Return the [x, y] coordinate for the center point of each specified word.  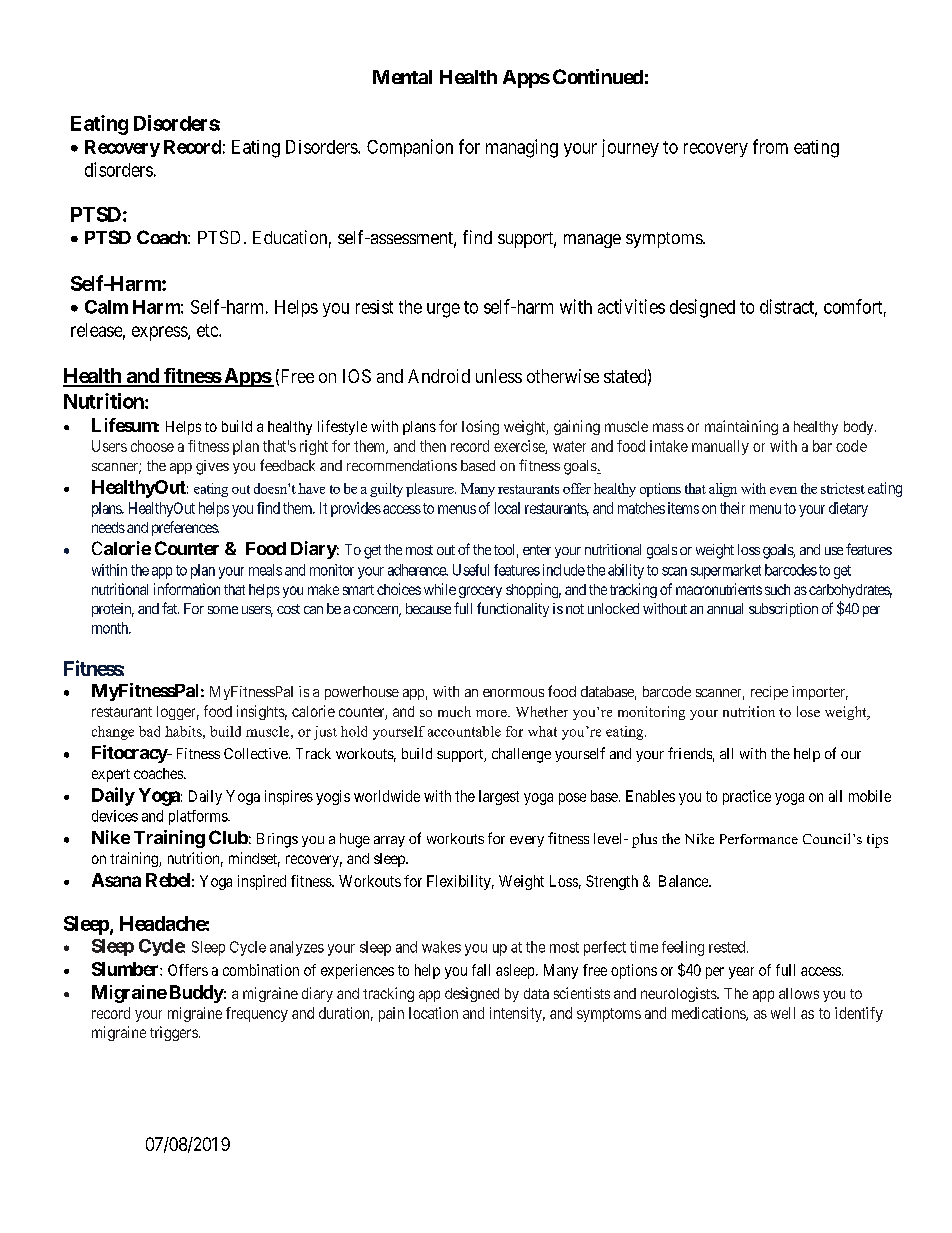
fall [481, 970]
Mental [402, 77]
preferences [185, 528]
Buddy [197, 994]
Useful [471, 570]
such [777, 589]
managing [522, 148]
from [770, 146]
